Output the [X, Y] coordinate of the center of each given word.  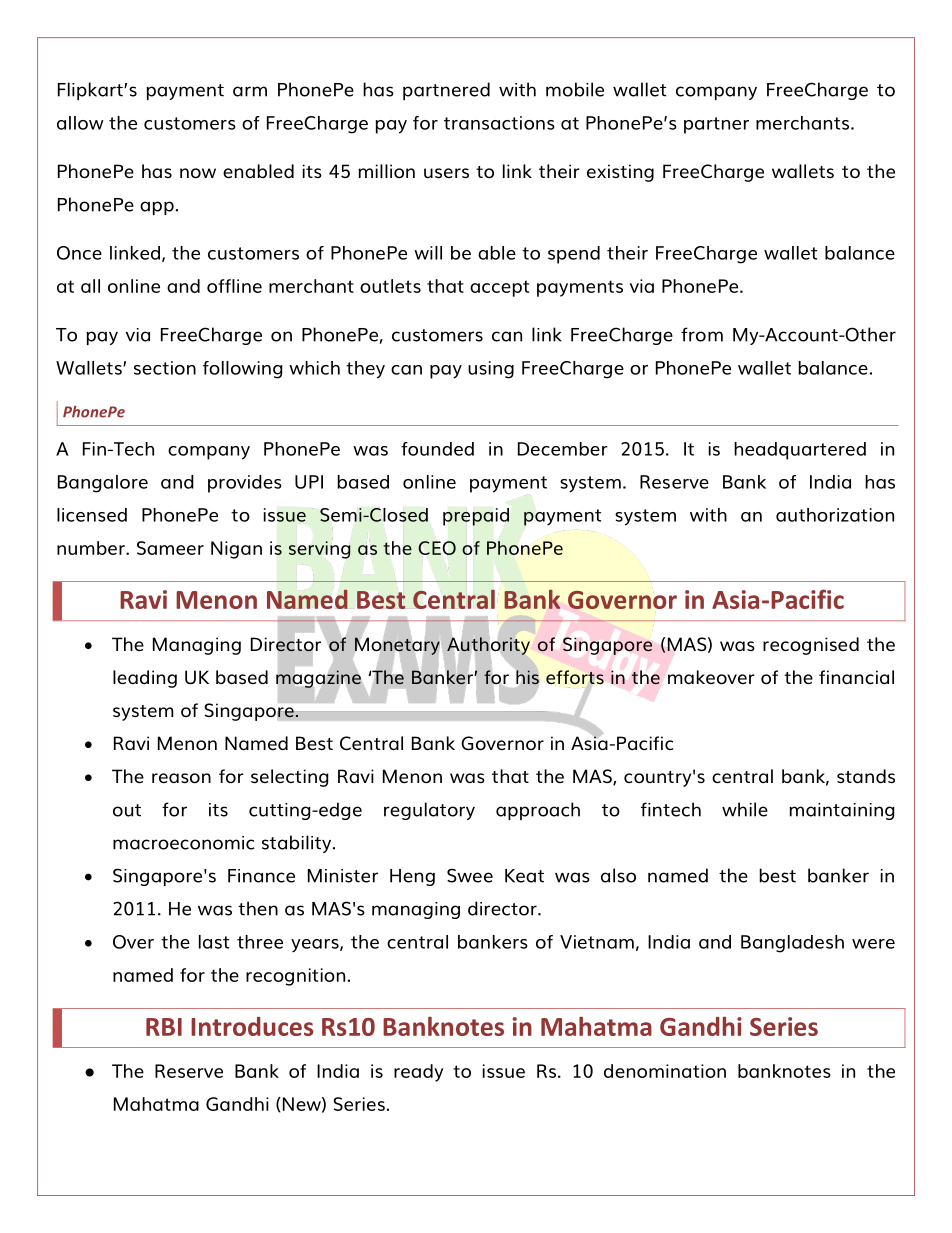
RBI [164, 1027]
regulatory [429, 811]
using [491, 370]
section [165, 368]
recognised [811, 646]
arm [250, 91]
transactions [499, 123]
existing [620, 173]
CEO [437, 548]
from [702, 334]
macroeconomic [183, 843]
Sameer [170, 548]
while [745, 809]
